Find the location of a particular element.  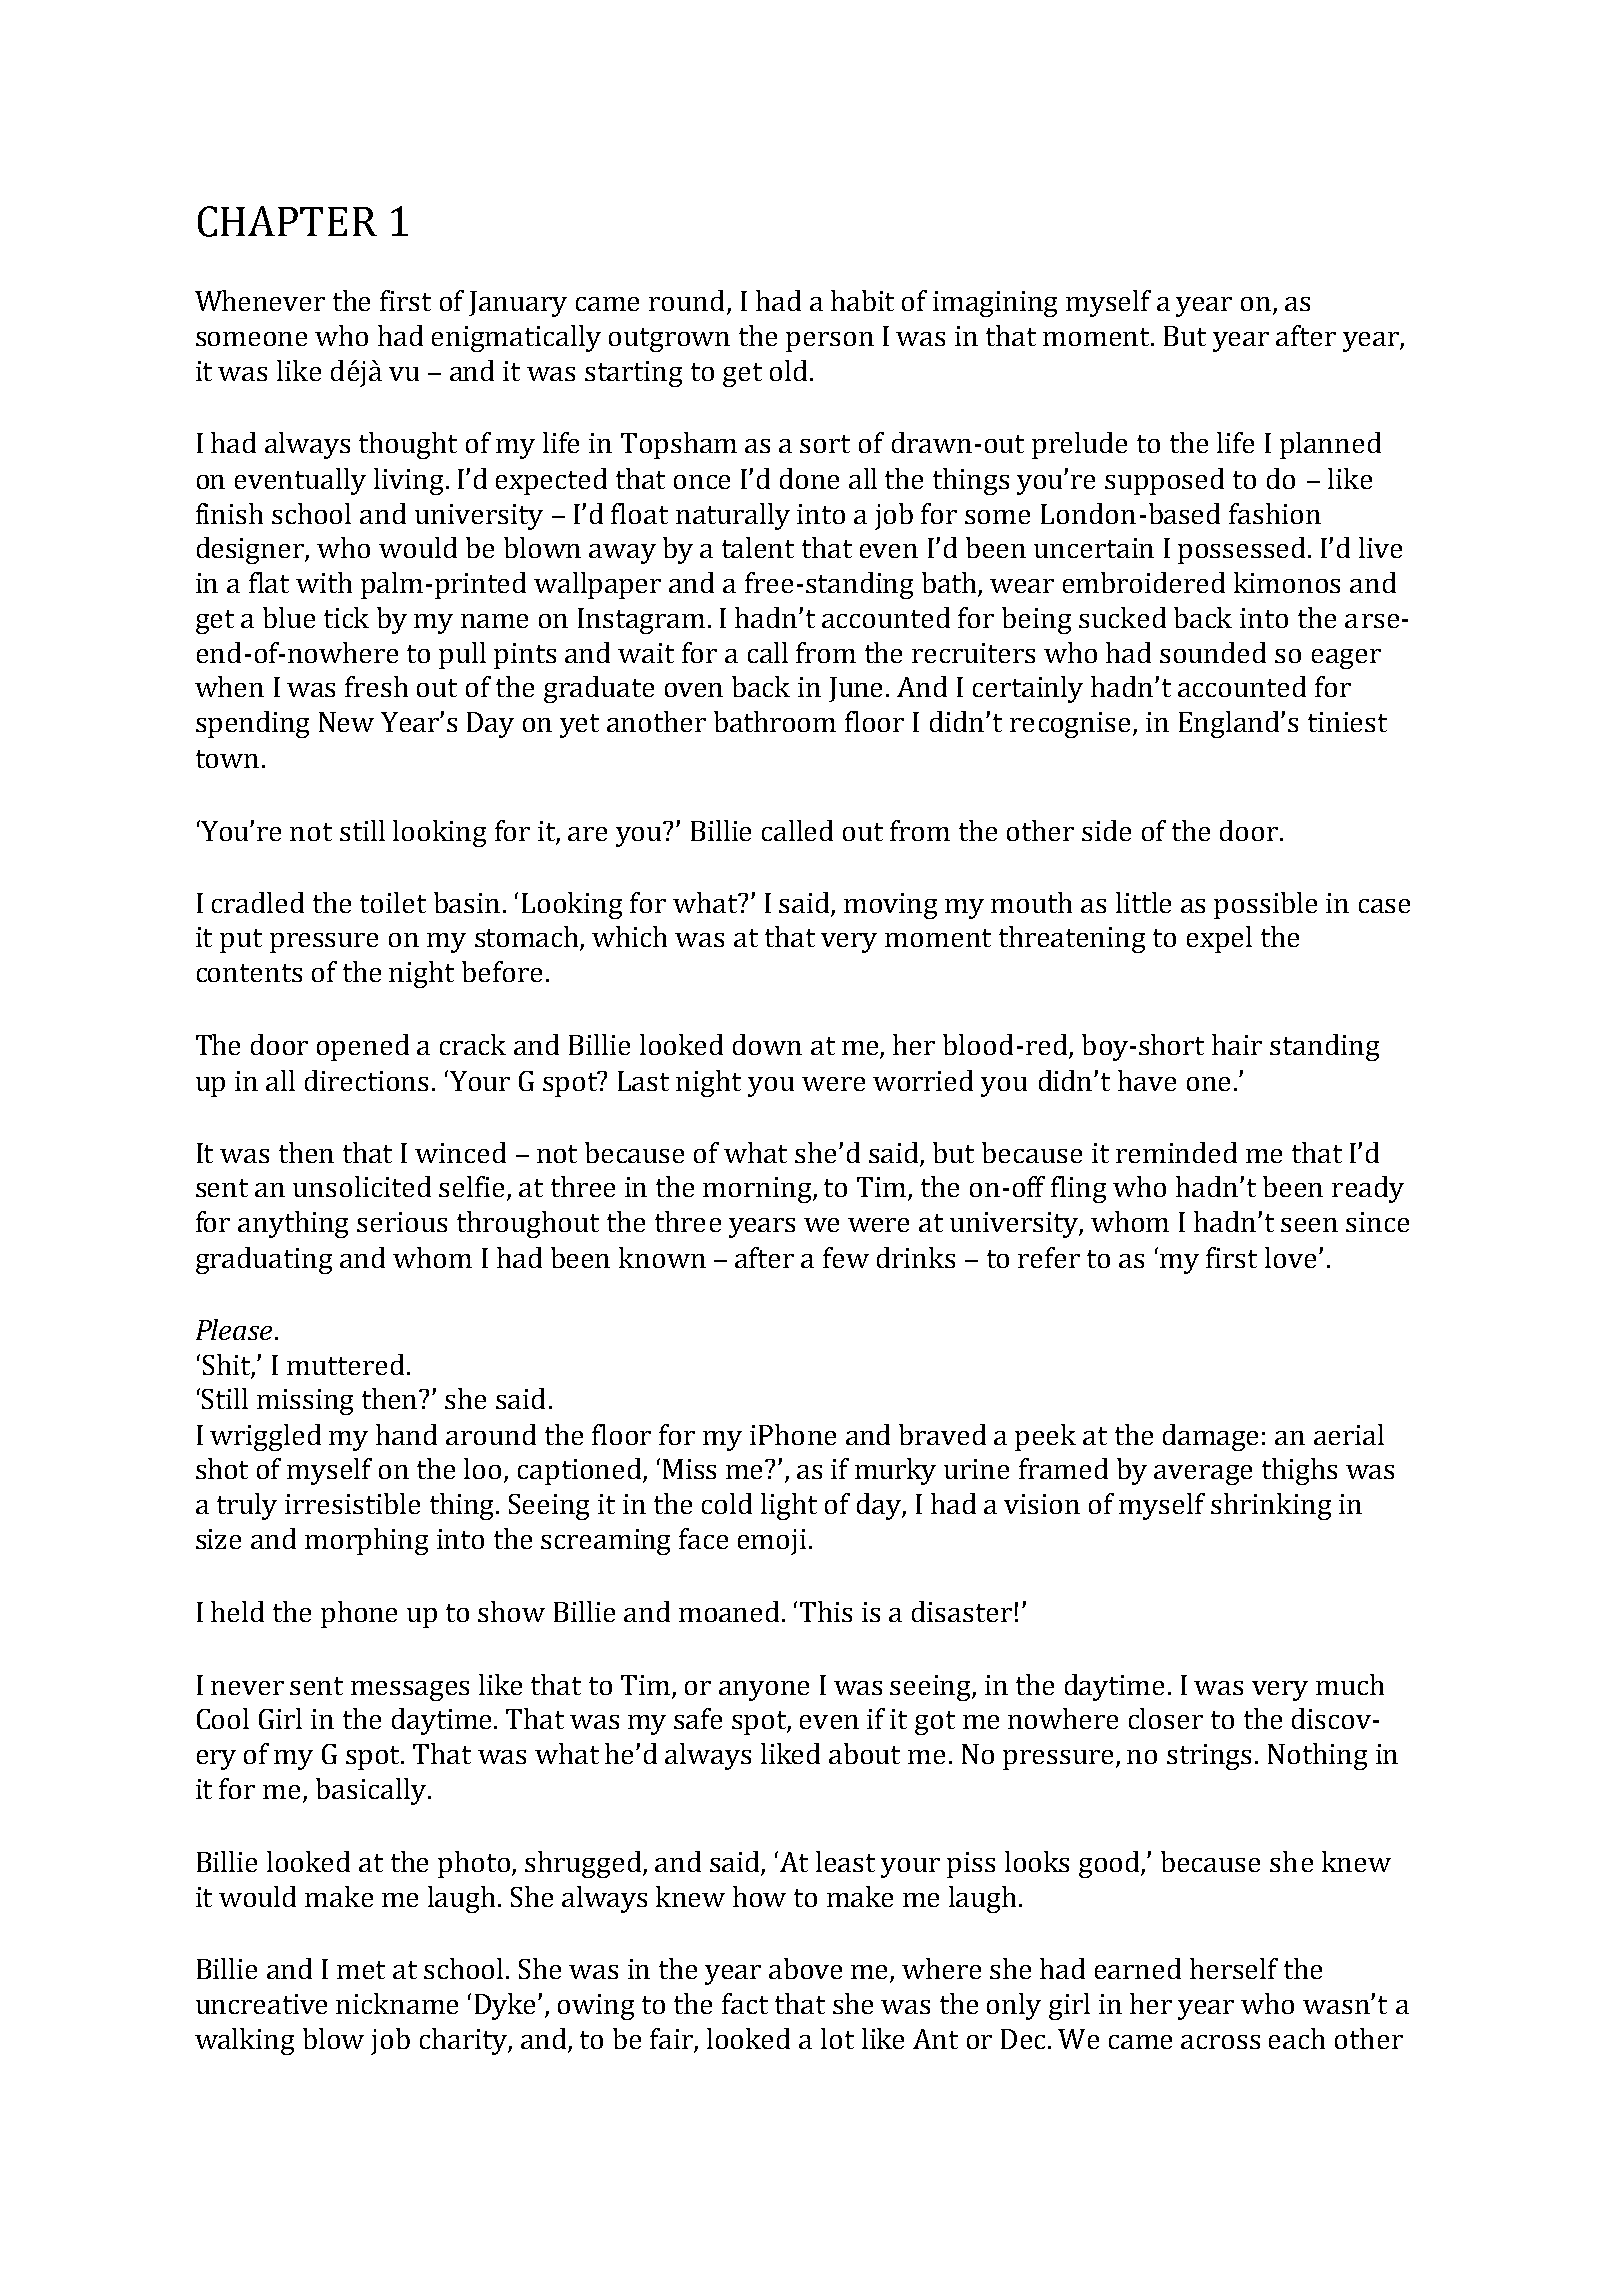

emoji is located at coordinates (772, 1542).
